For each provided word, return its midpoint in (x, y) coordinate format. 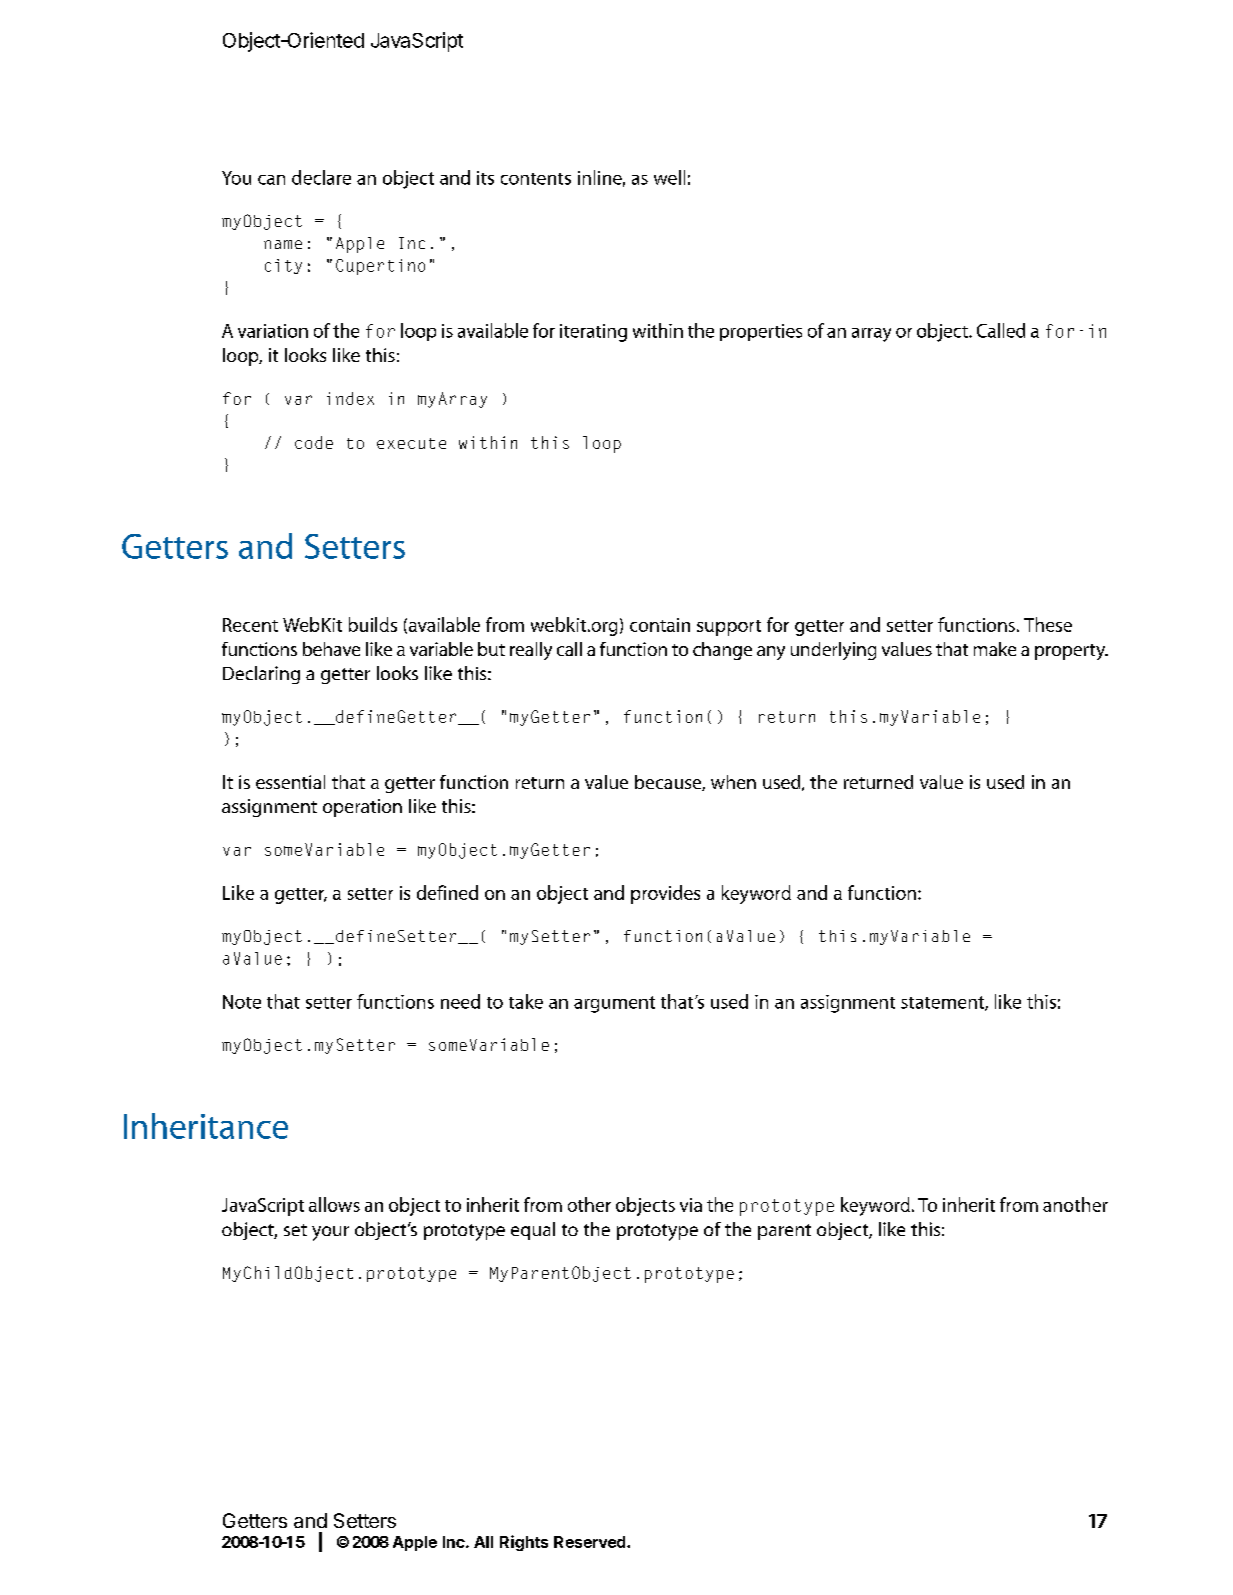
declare (321, 177)
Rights (524, 1543)
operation (362, 808)
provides (665, 894)
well (669, 177)
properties (761, 332)
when (733, 782)
